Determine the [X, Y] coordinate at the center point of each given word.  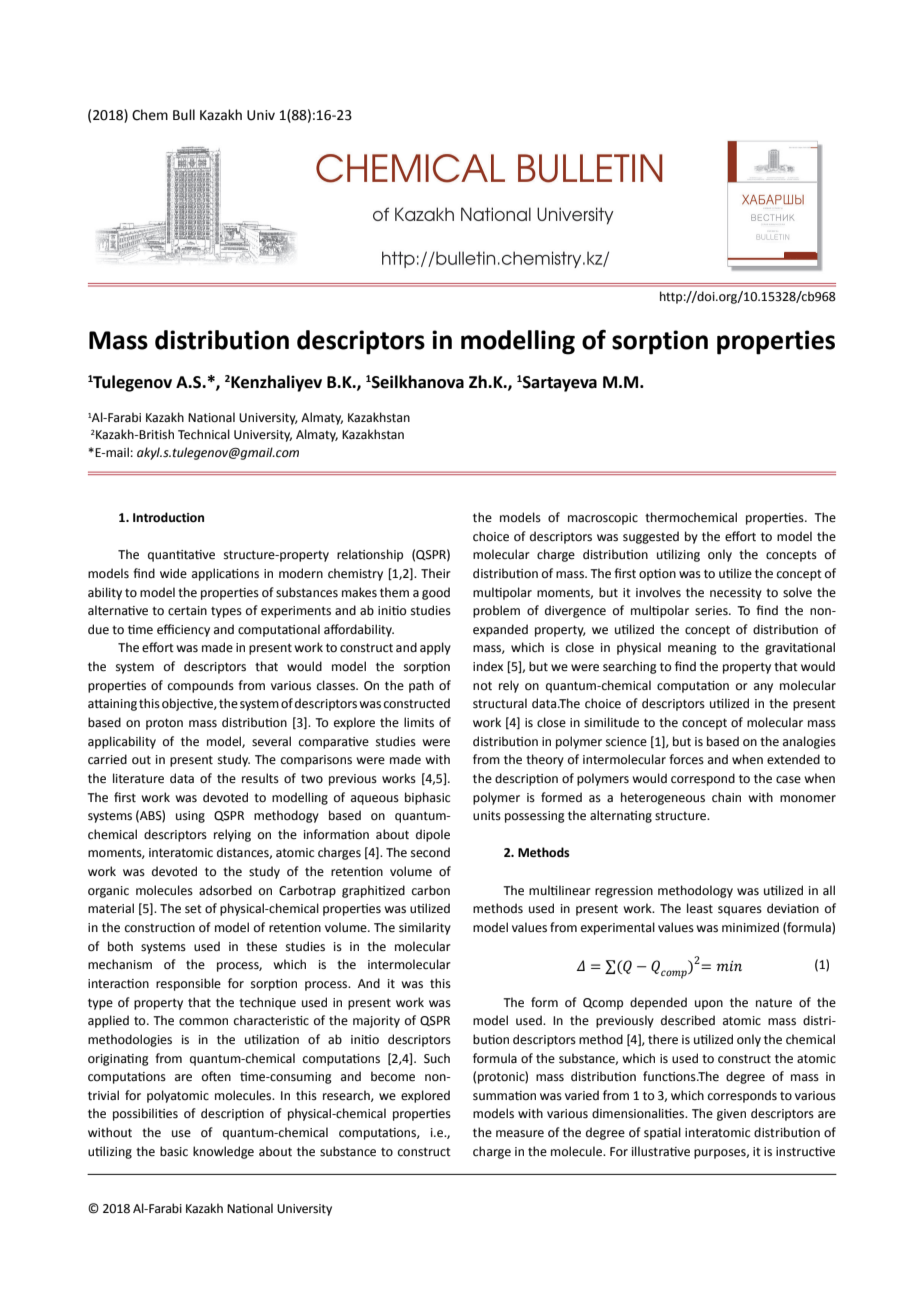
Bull [184, 115]
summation [504, 1096]
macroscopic [603, 519]
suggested [651, 537]
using [190, 817]
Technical [204, 434]
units [487, 816]
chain [726, 797]
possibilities [145, 1114]
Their [436, 573]
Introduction [168, 517]
